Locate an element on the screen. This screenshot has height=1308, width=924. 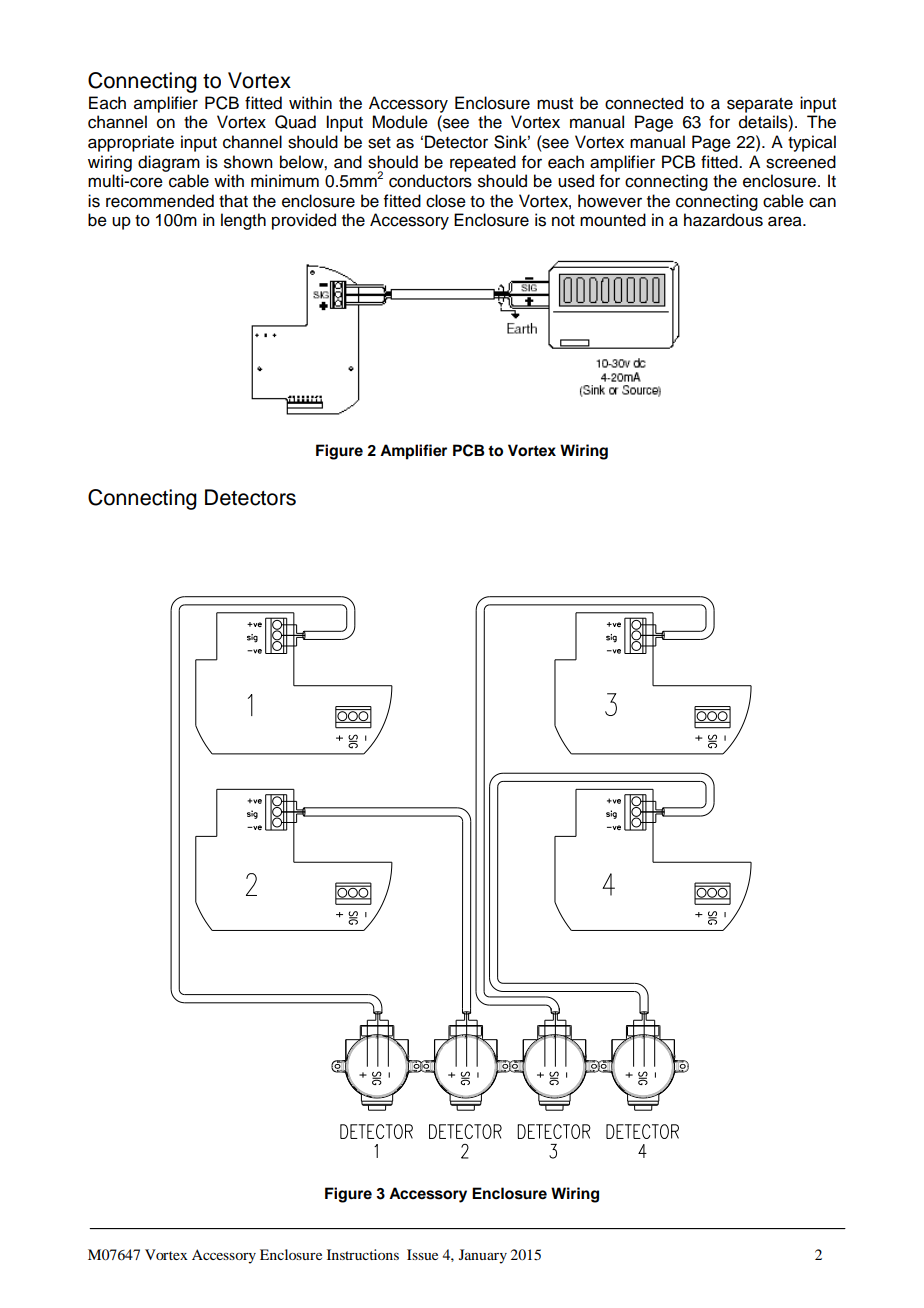
shown is located at coordinates (248, 162).
